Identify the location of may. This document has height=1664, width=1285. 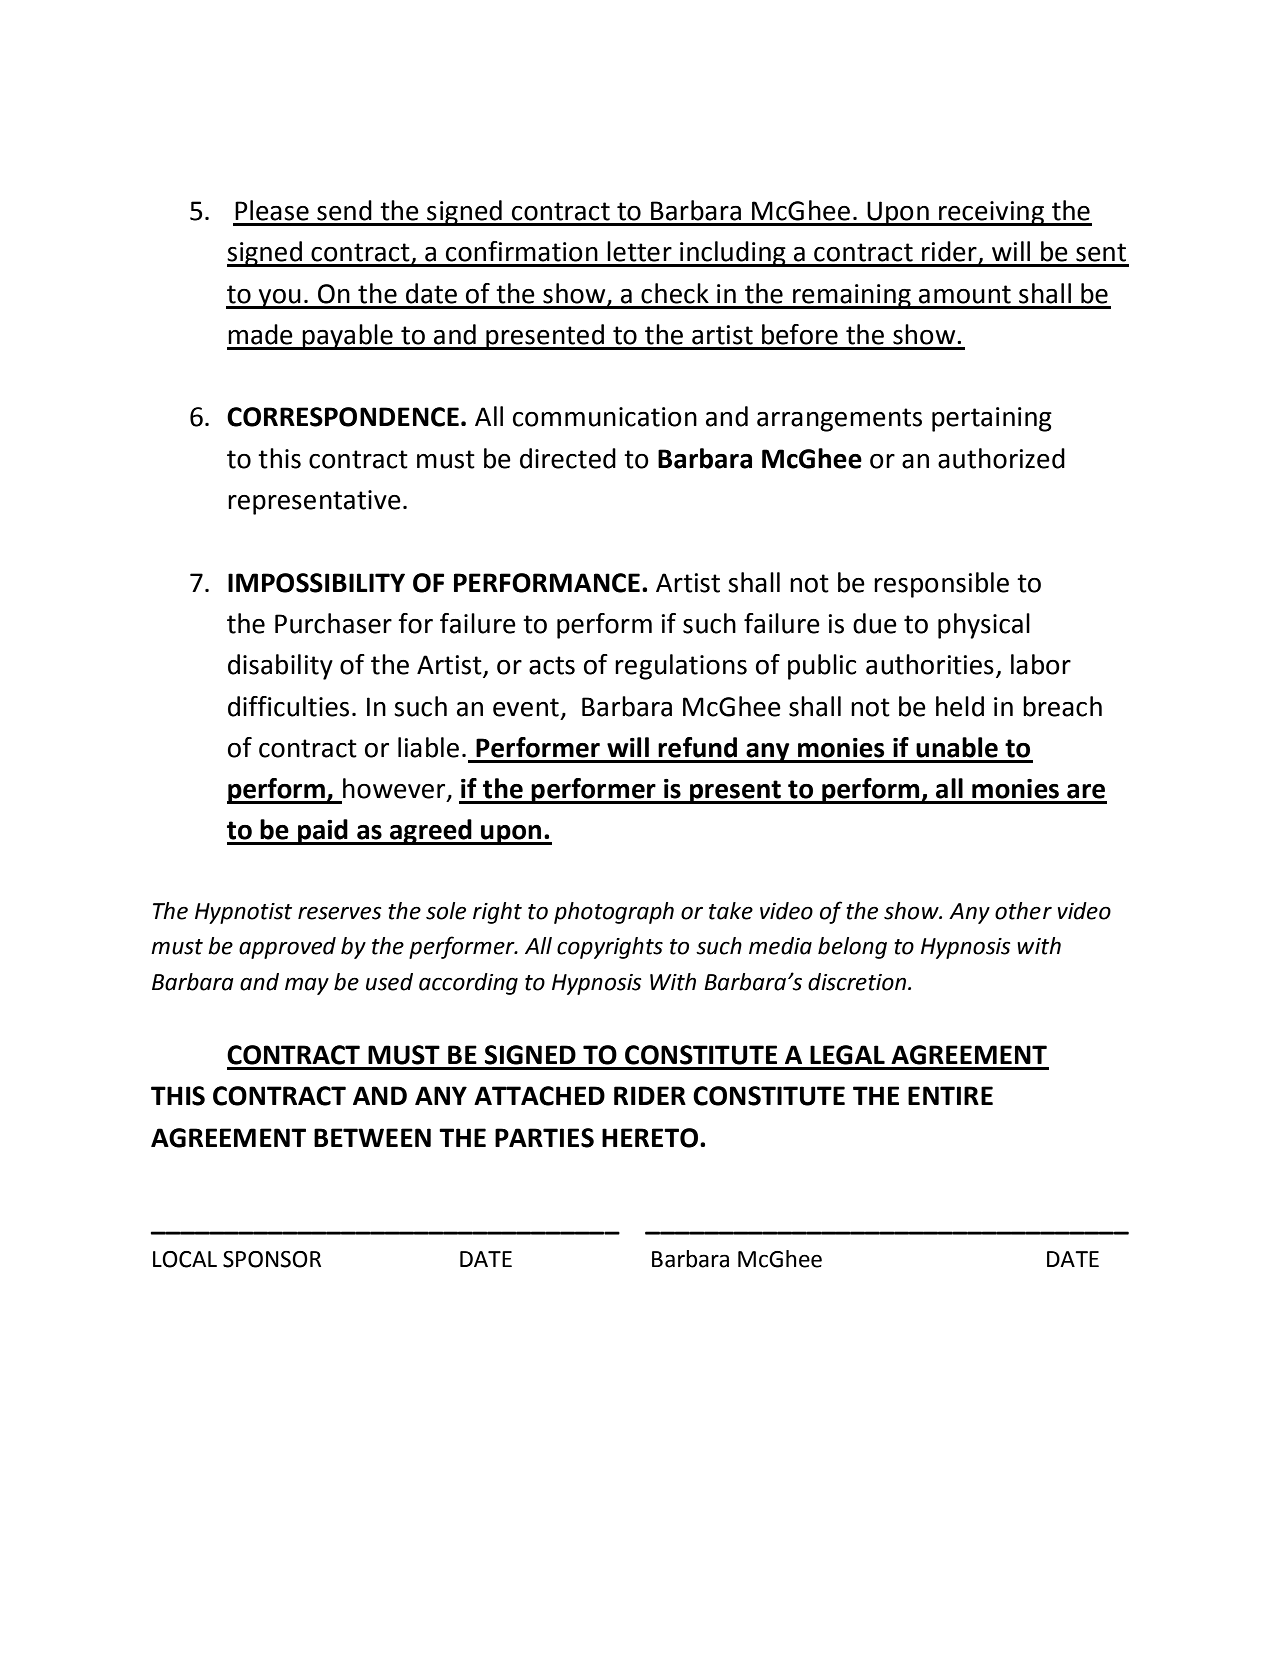
(307, 986).
